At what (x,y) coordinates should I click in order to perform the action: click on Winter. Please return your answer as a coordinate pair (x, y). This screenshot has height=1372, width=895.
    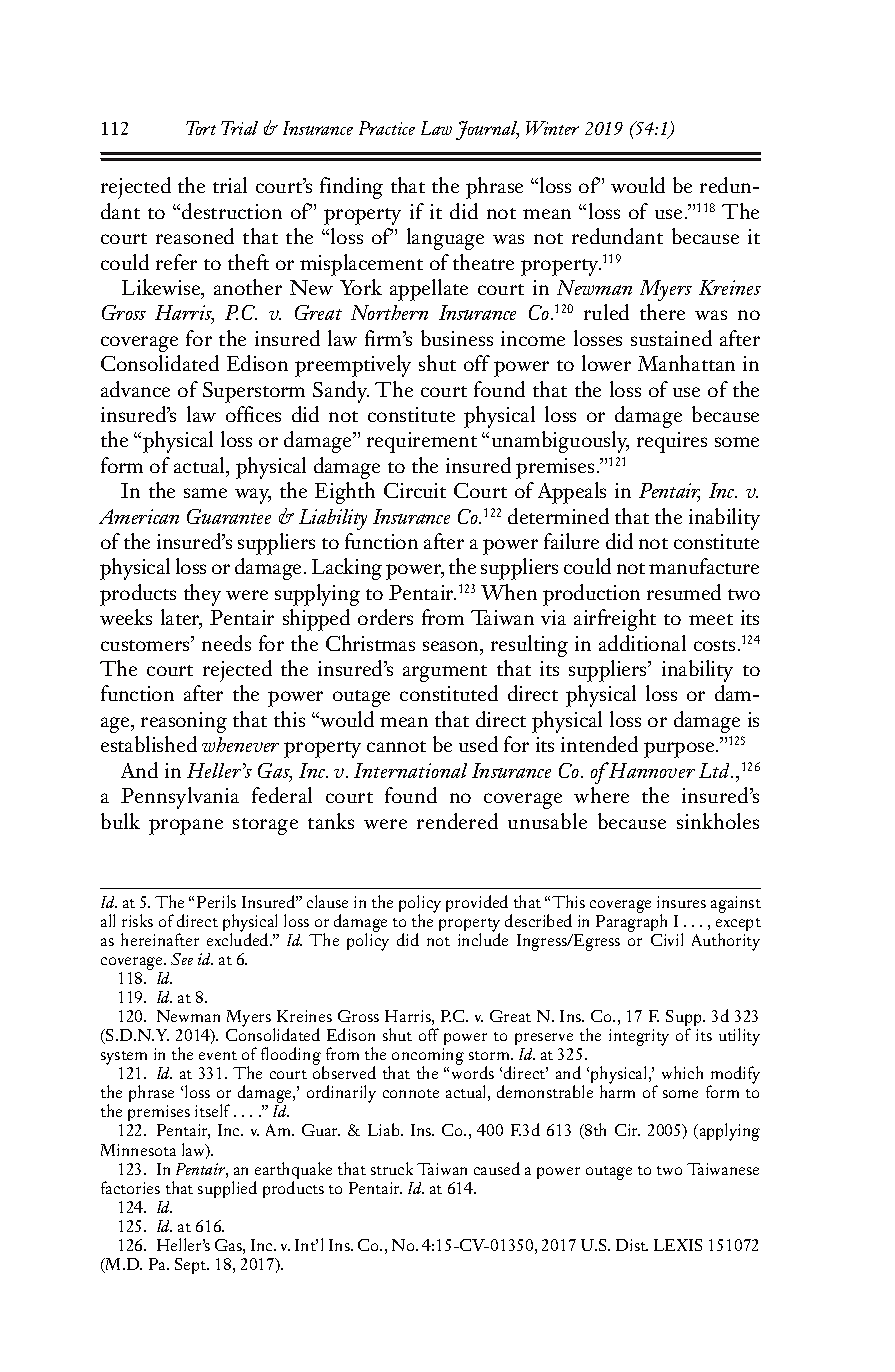
    Looking at the image, I should click on (552, 128).
